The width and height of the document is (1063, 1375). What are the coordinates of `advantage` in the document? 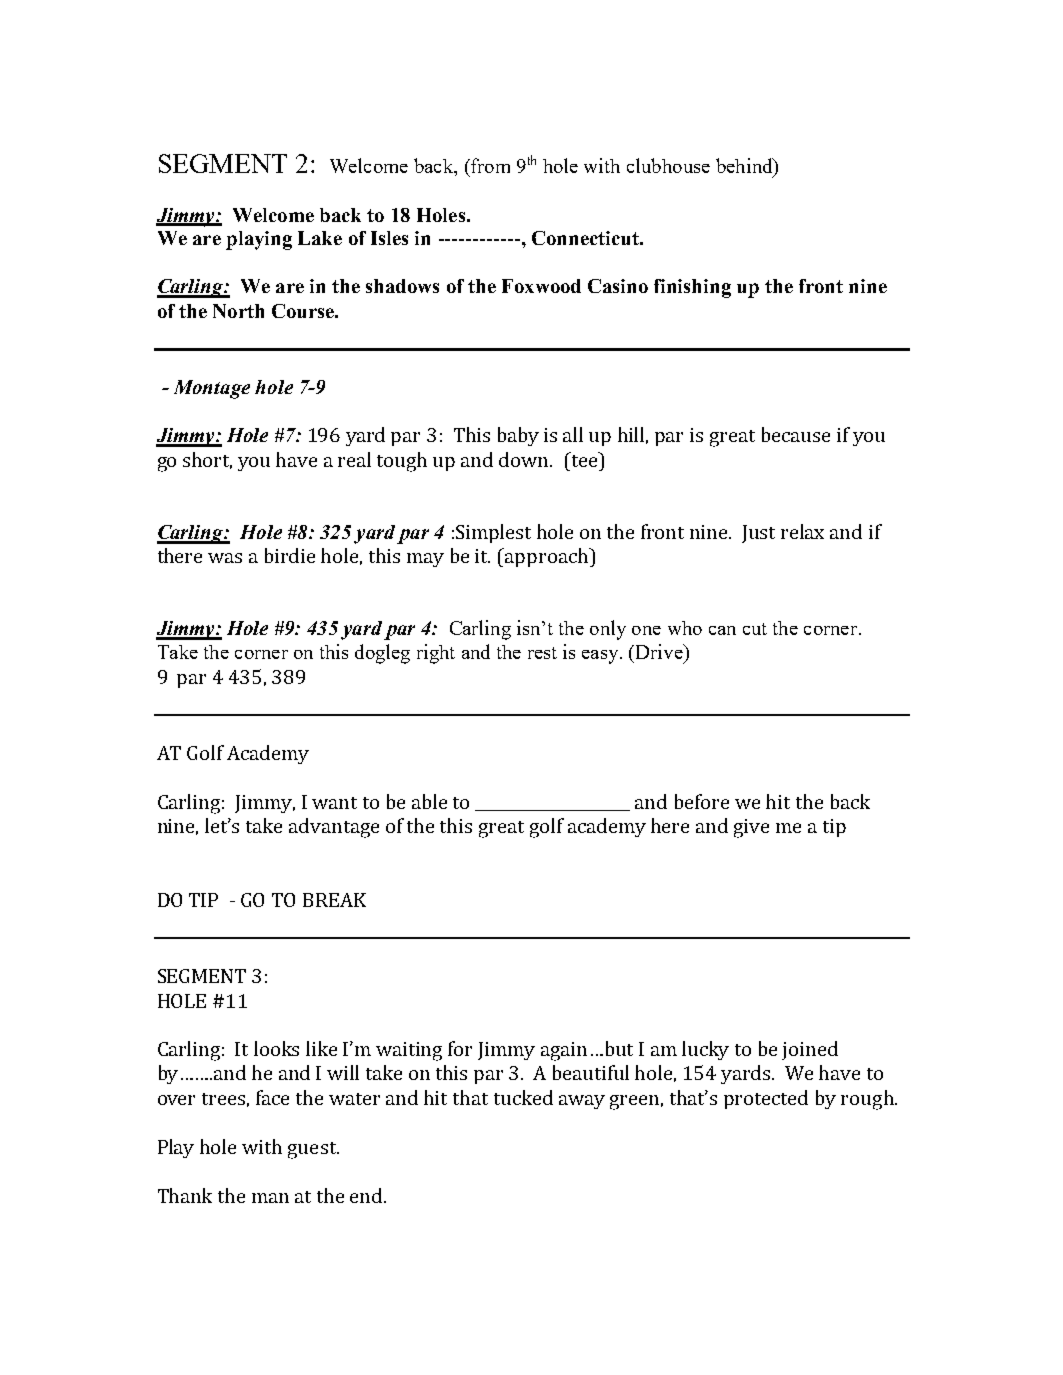 It's located at (334, 828).
